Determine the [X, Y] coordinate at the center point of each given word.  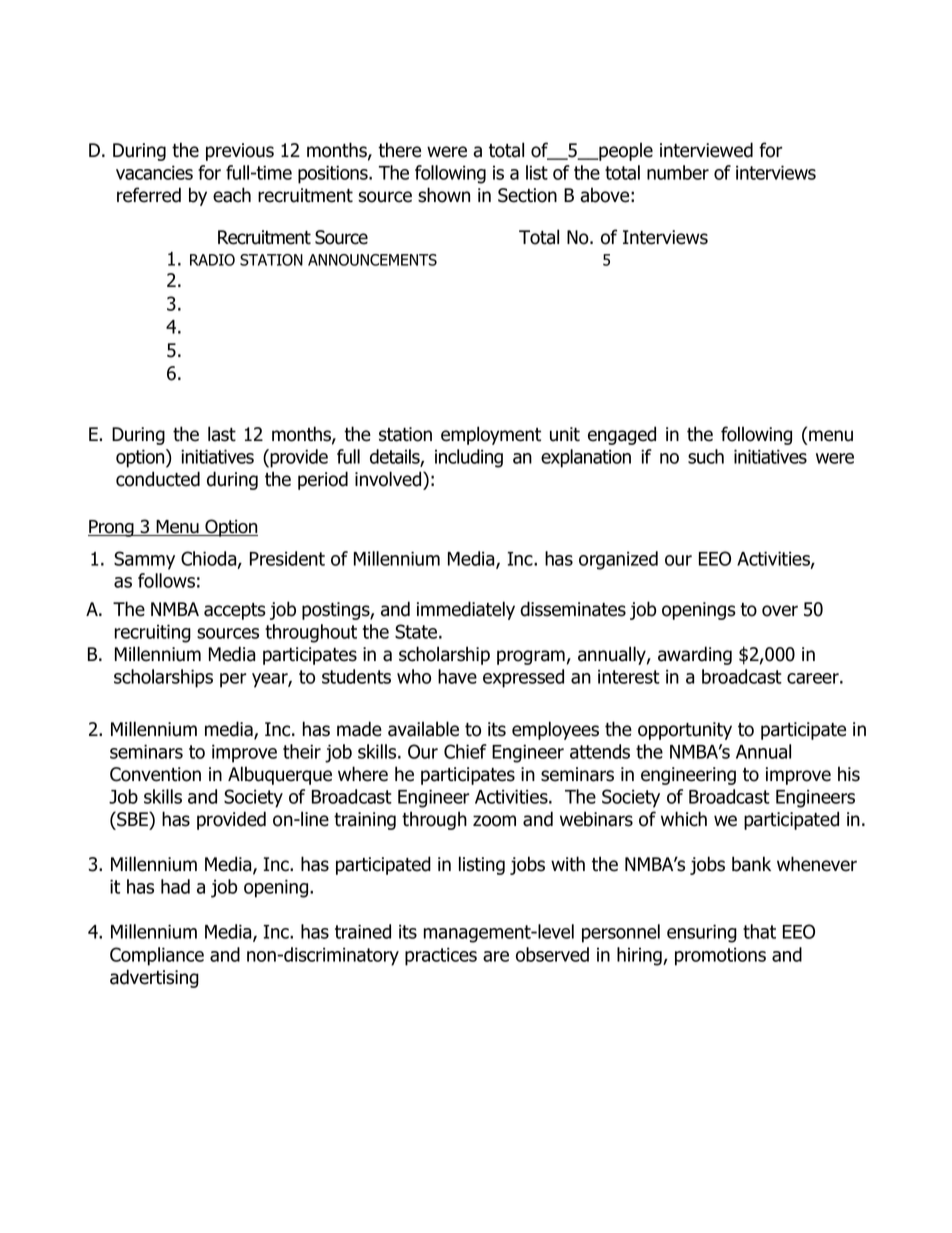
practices [441, 956]
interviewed [706, 150]
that [759, 931]
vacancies [154, 172]
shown [444, 195]
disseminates [573, 609]
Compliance [157, 956]
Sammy [144, 560]
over [780, 611]
